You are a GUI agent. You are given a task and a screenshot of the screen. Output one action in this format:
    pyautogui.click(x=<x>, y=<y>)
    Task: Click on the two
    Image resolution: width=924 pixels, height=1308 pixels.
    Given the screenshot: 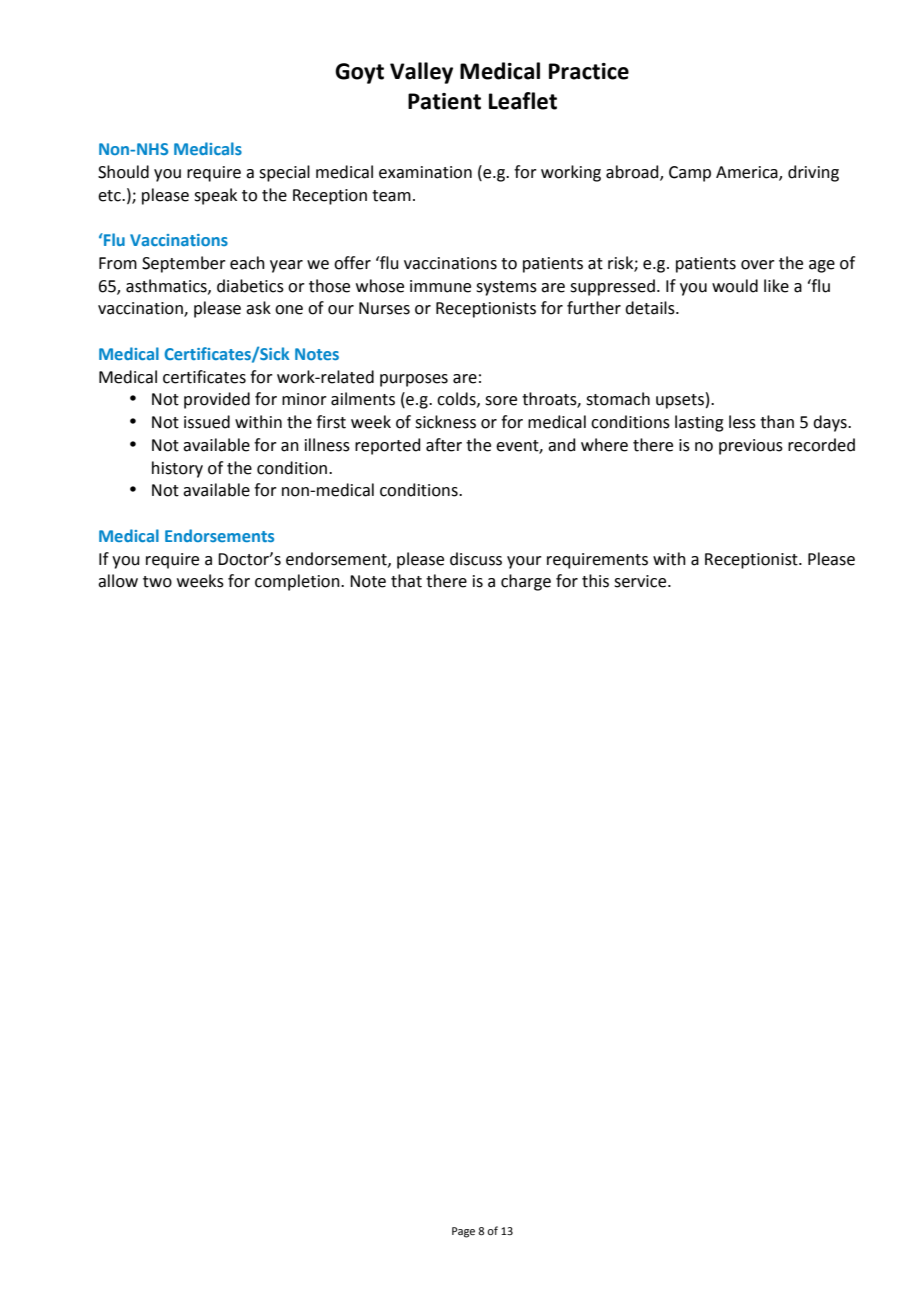 What is the action you would take?
    pyautogui.click(x=157, y=582)
